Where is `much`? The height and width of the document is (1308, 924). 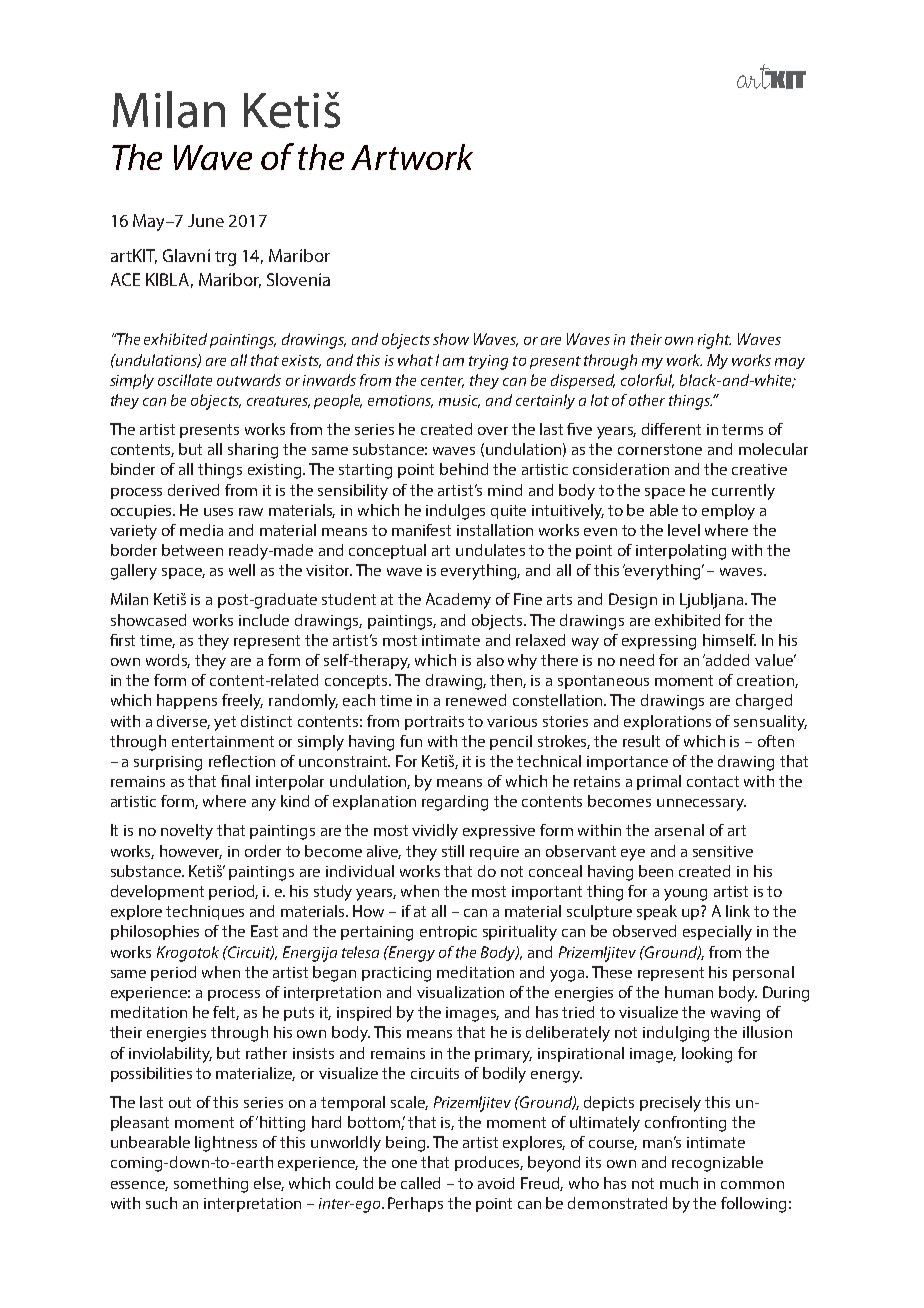
much is located at coordinates (679, 1183).
